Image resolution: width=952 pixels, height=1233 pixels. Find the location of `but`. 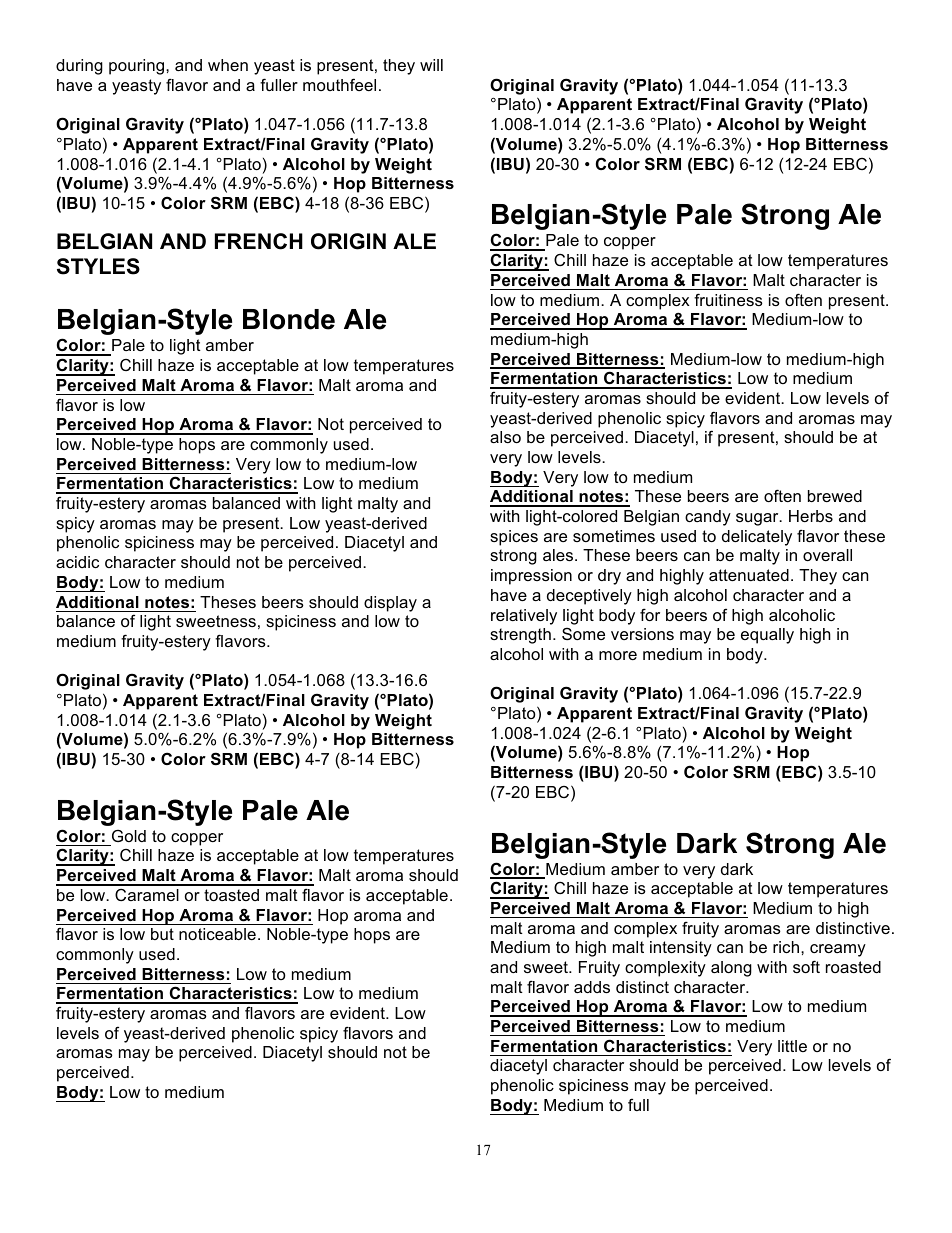

but is located at coordinates (162, 934).
